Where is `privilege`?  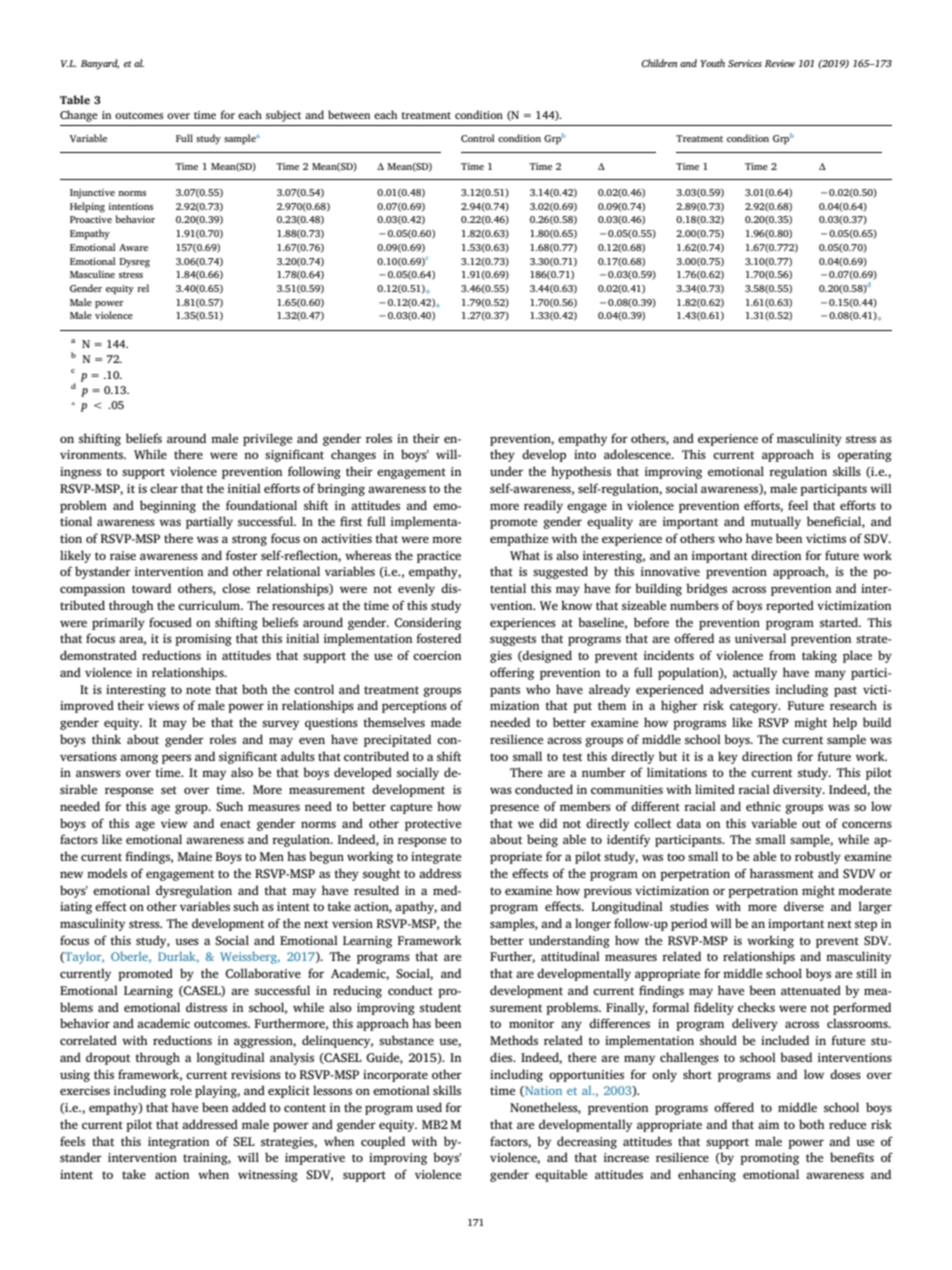 privilege is located at coordinates (267, 439).
